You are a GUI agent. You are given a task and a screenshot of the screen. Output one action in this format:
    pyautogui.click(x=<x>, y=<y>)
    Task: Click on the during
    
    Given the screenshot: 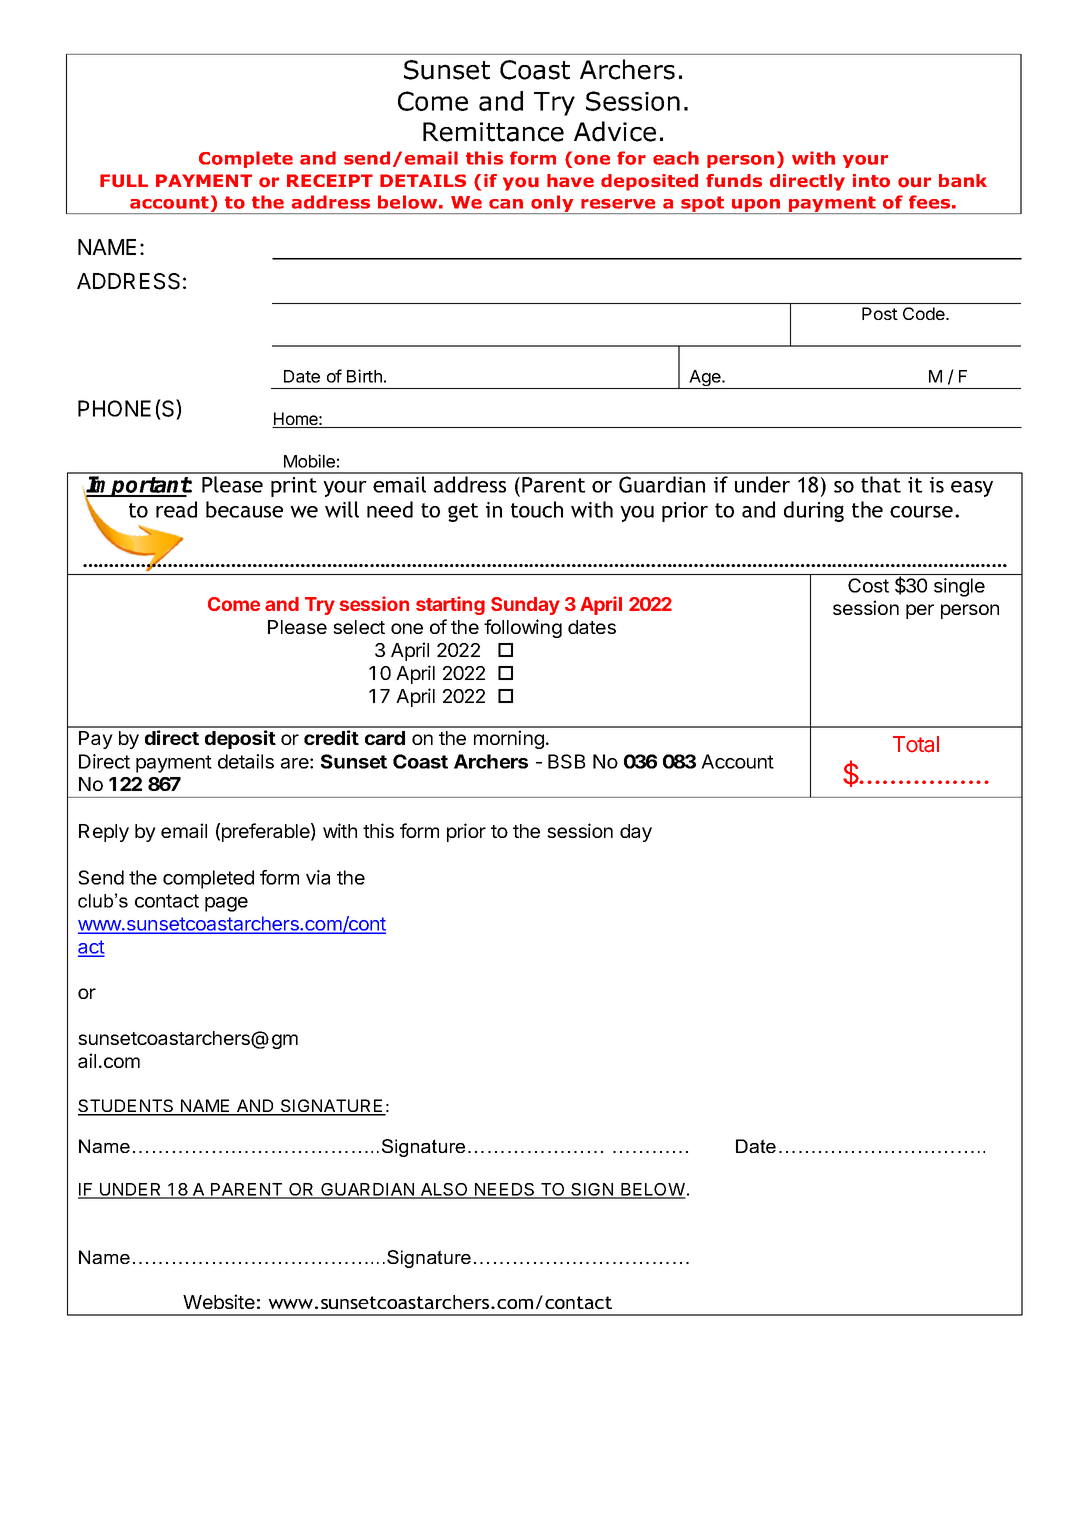 What is the action you would take?
    pyautogui.click(x=814, y=511)
